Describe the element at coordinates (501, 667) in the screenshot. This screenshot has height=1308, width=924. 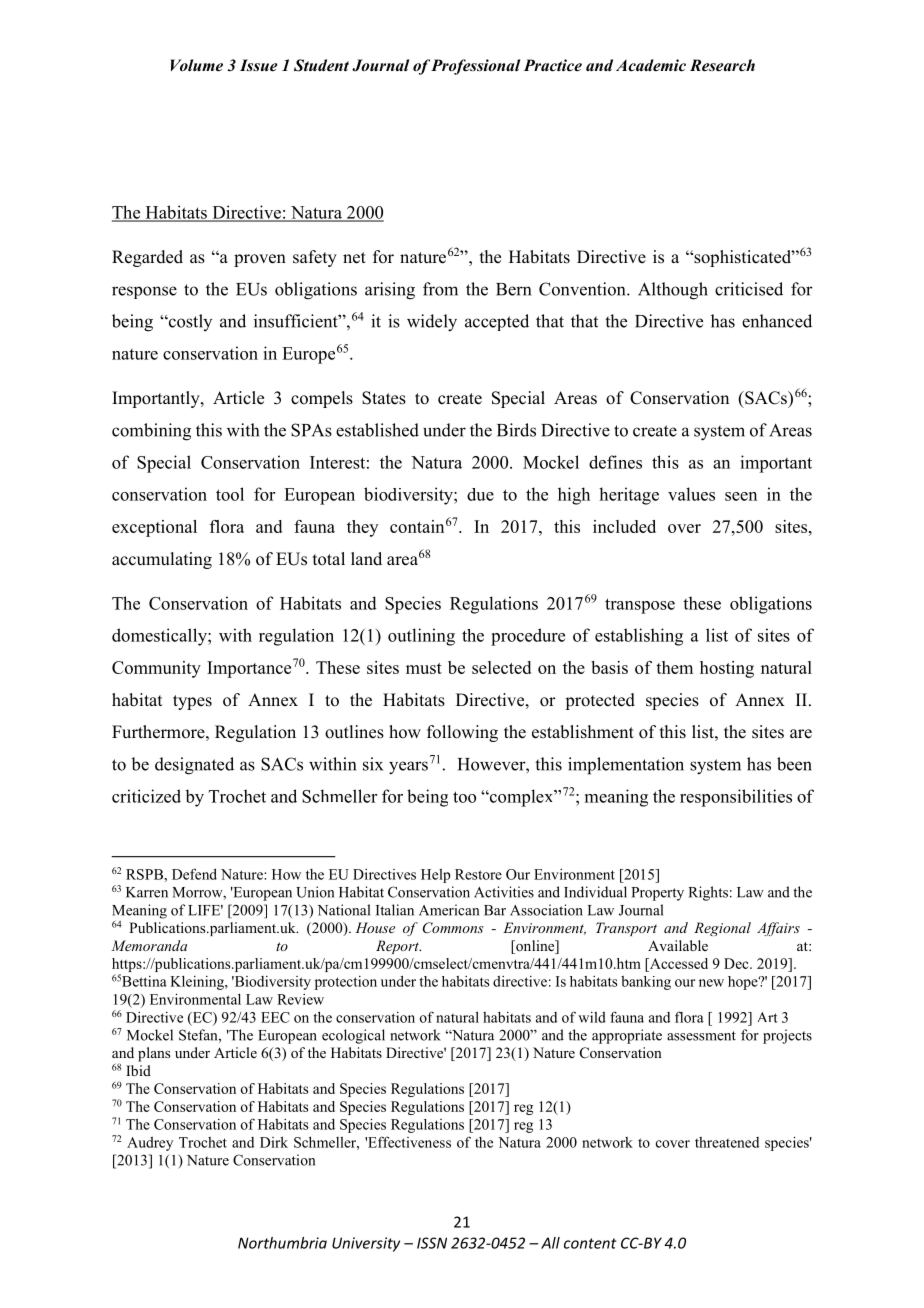
I see `selected` at that location.
